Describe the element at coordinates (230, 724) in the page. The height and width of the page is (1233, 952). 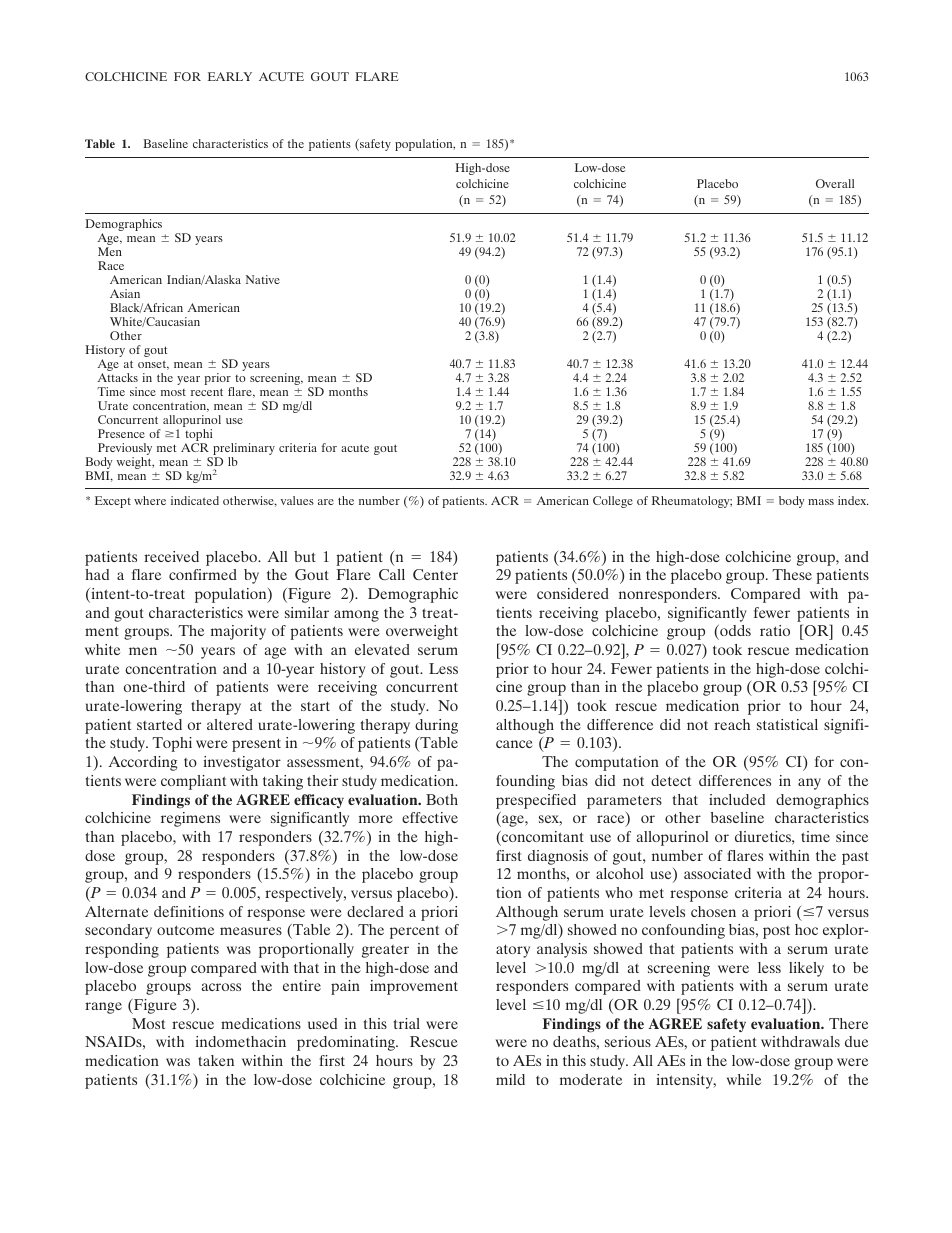
I see `altered` at that location.
